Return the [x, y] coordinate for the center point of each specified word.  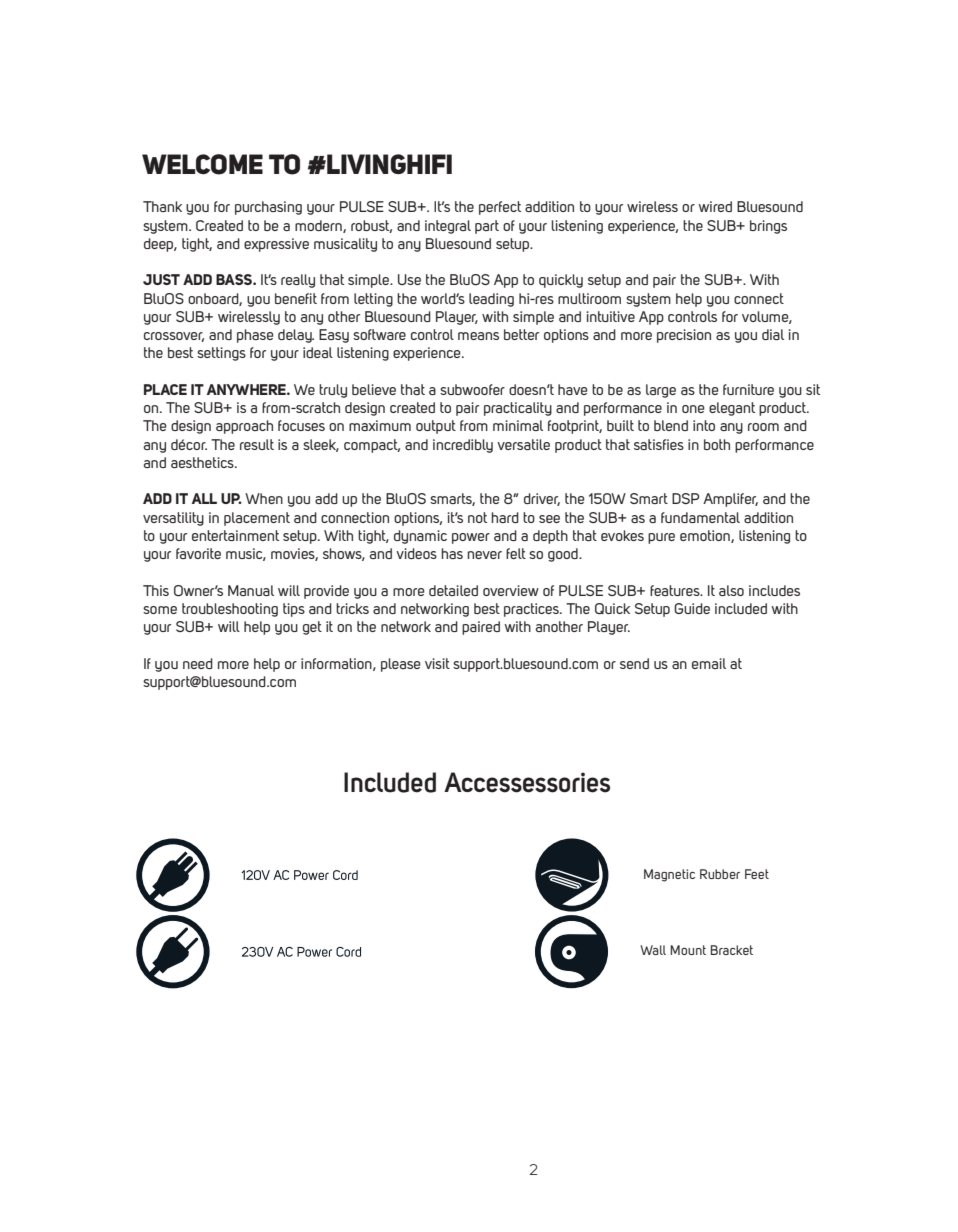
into [704, 425]
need [198, 663]
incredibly [463, 446]
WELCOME [202, 164]
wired [715, 206]
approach [244, 427]
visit [437, 663]
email [709, 663]
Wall [653, 950]
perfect [500, 208]
